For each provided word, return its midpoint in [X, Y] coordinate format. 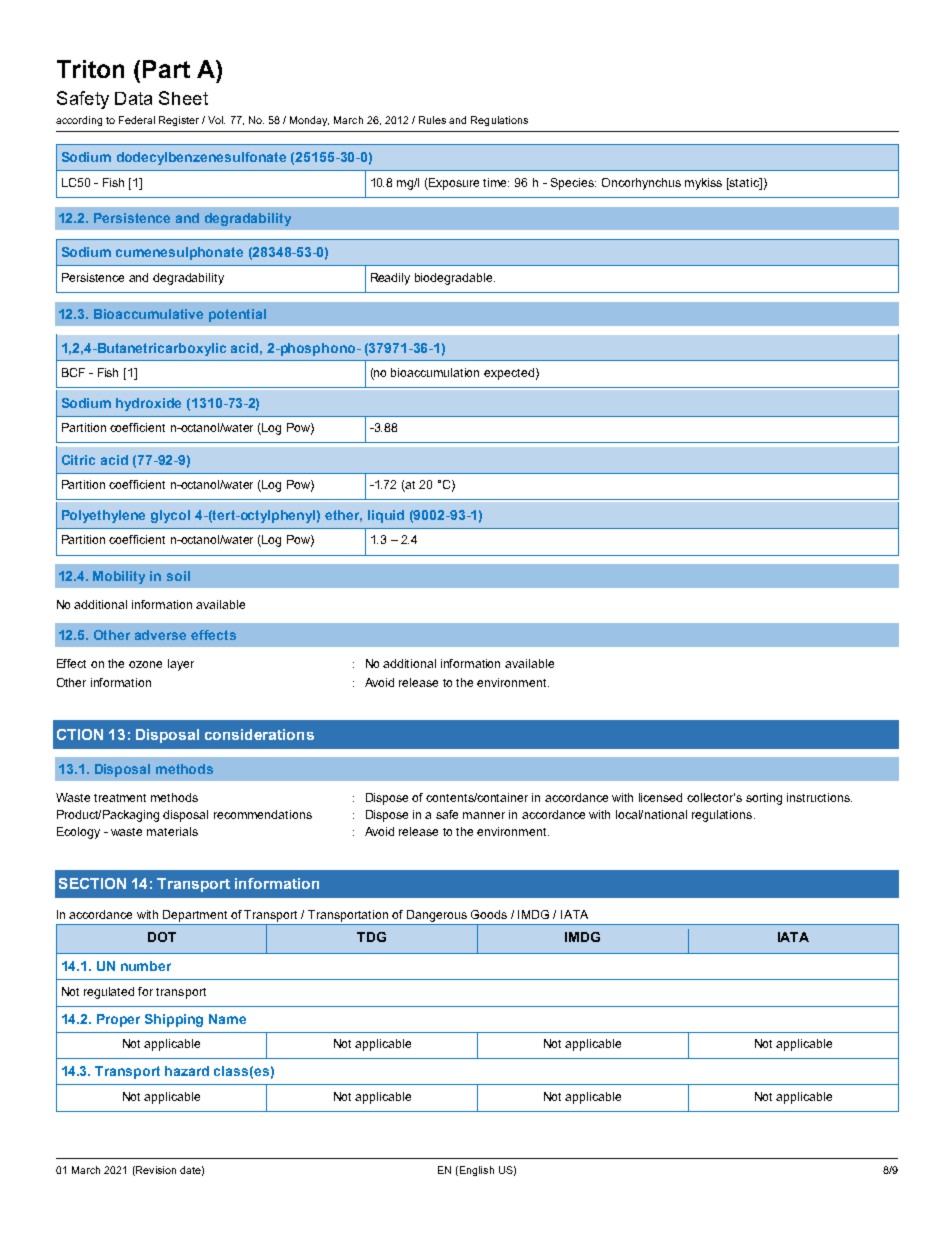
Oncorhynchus [641, 184]
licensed [660, 797]
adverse [160, 635]
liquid [386, 516]
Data [133, 98]
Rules [432, 120]
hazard [187, 1071]
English [475, 1171]
